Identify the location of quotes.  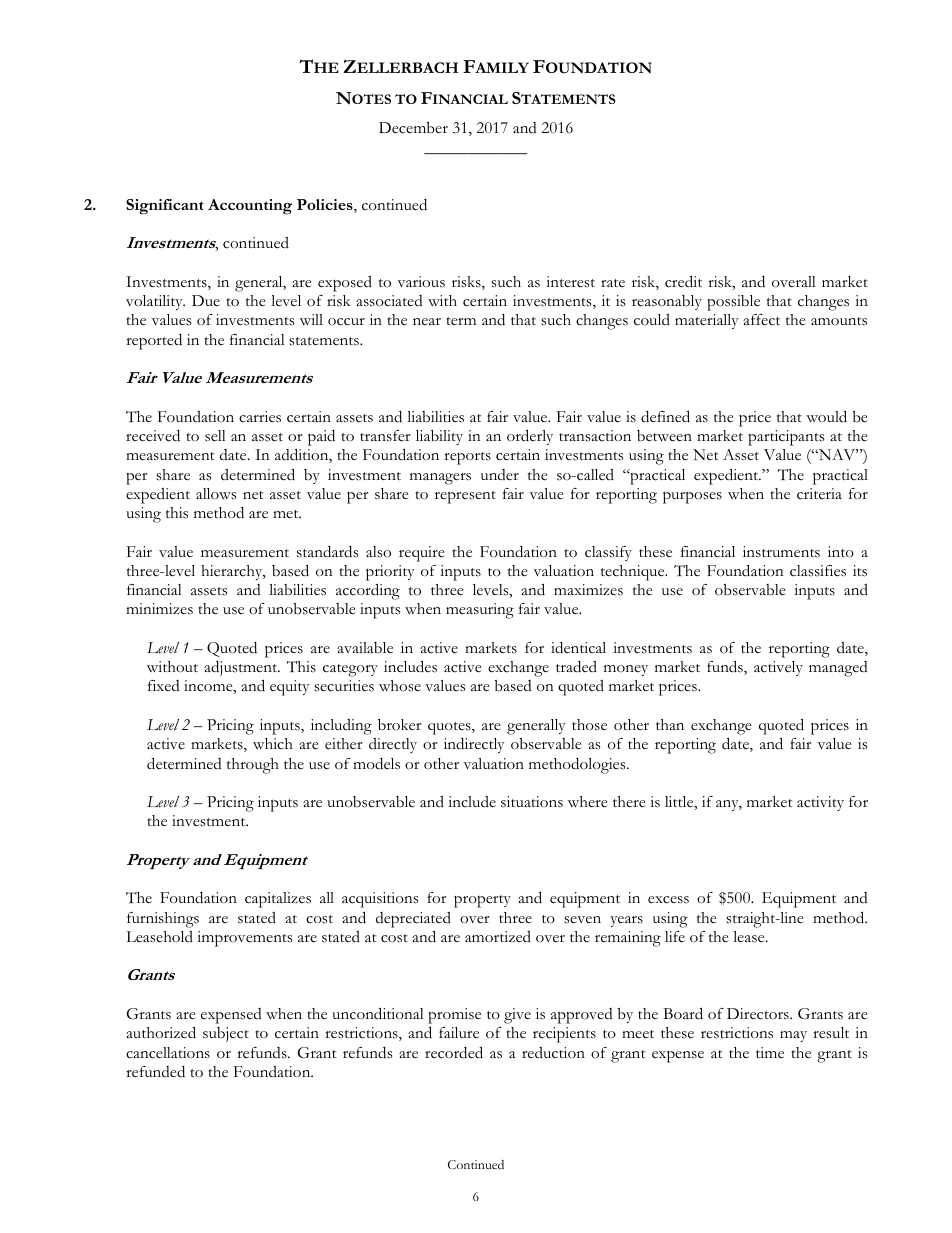
(450, 728).
